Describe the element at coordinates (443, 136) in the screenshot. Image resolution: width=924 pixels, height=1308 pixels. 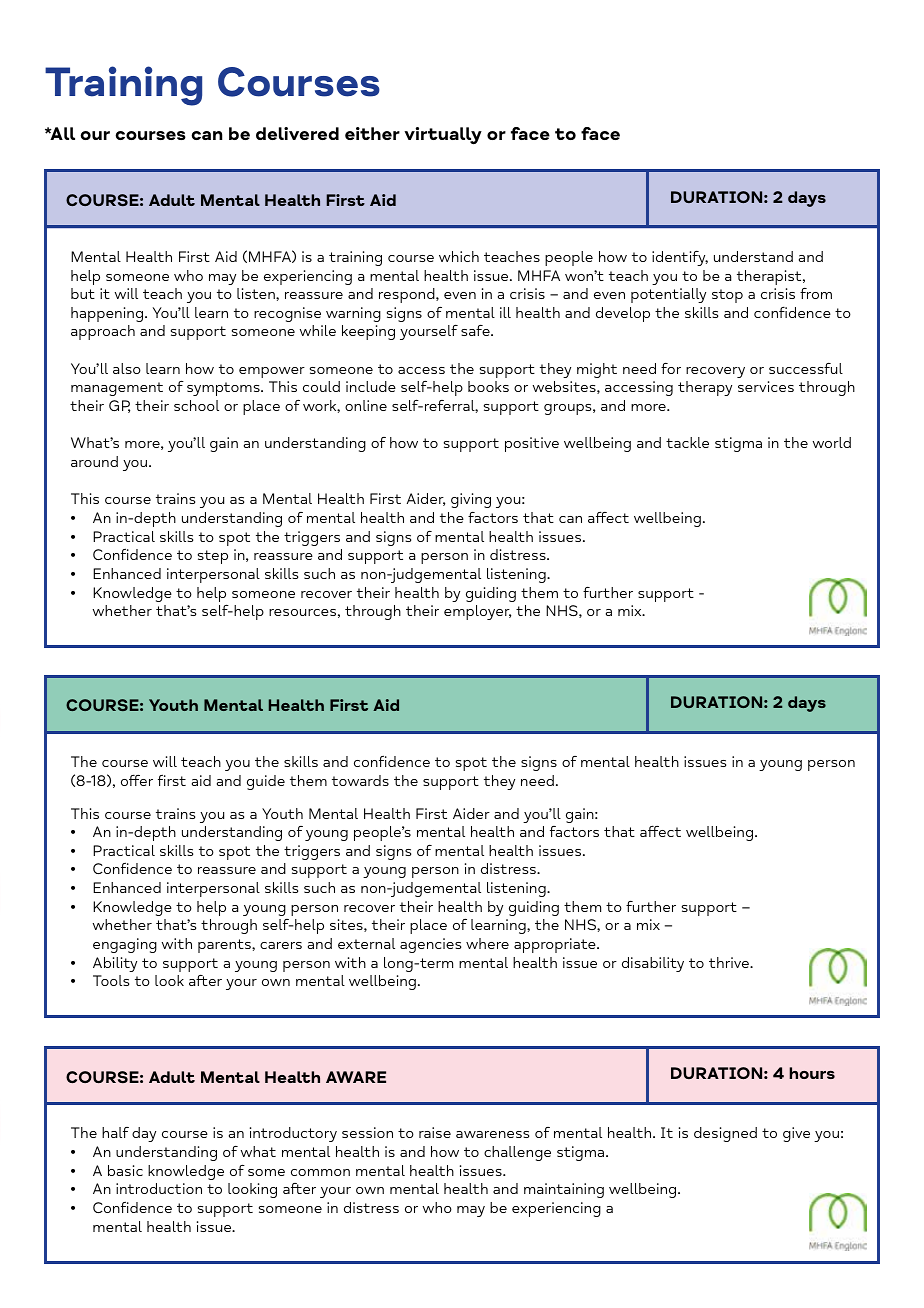
I see `virtually` at that location.
